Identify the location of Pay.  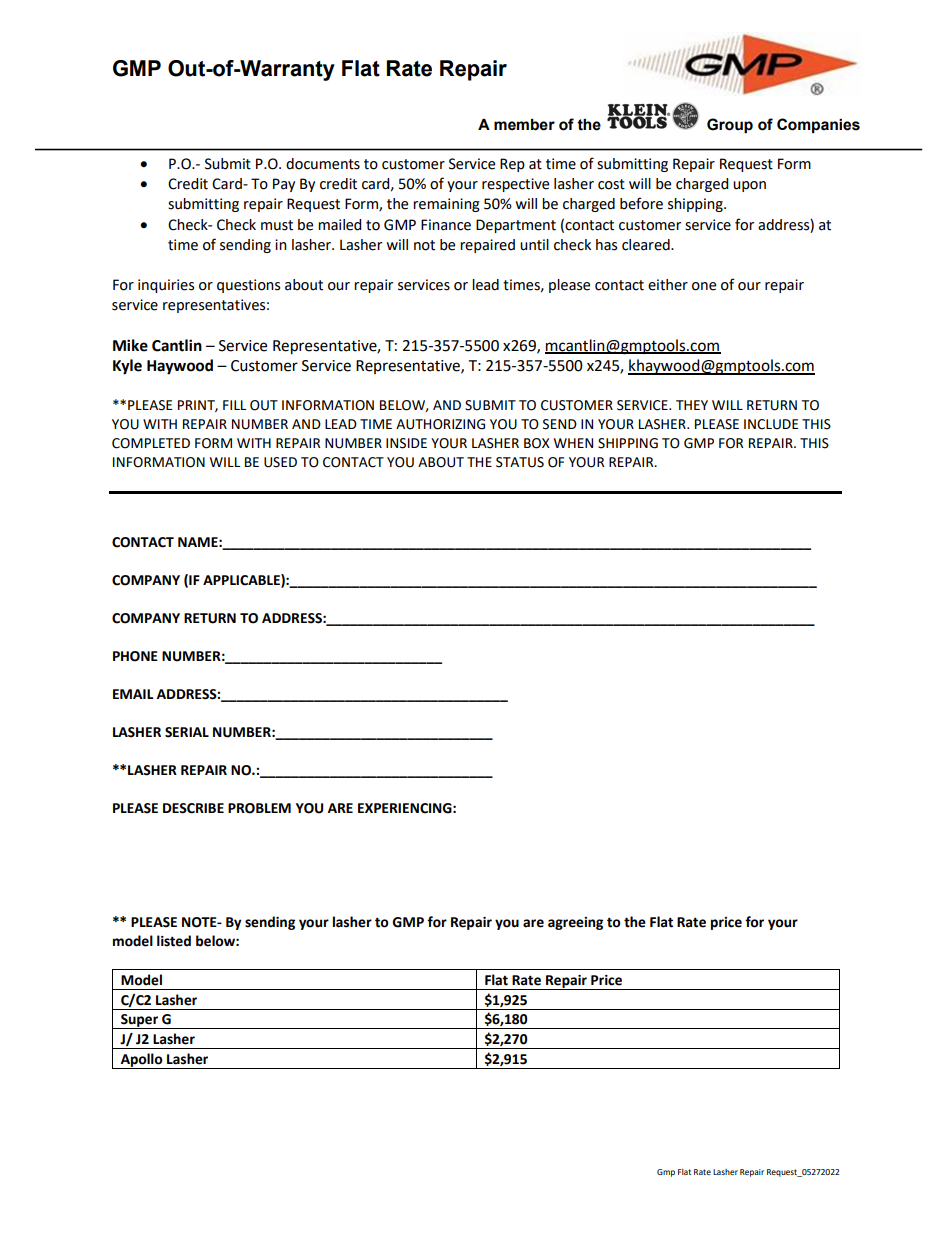
(284, 185).
